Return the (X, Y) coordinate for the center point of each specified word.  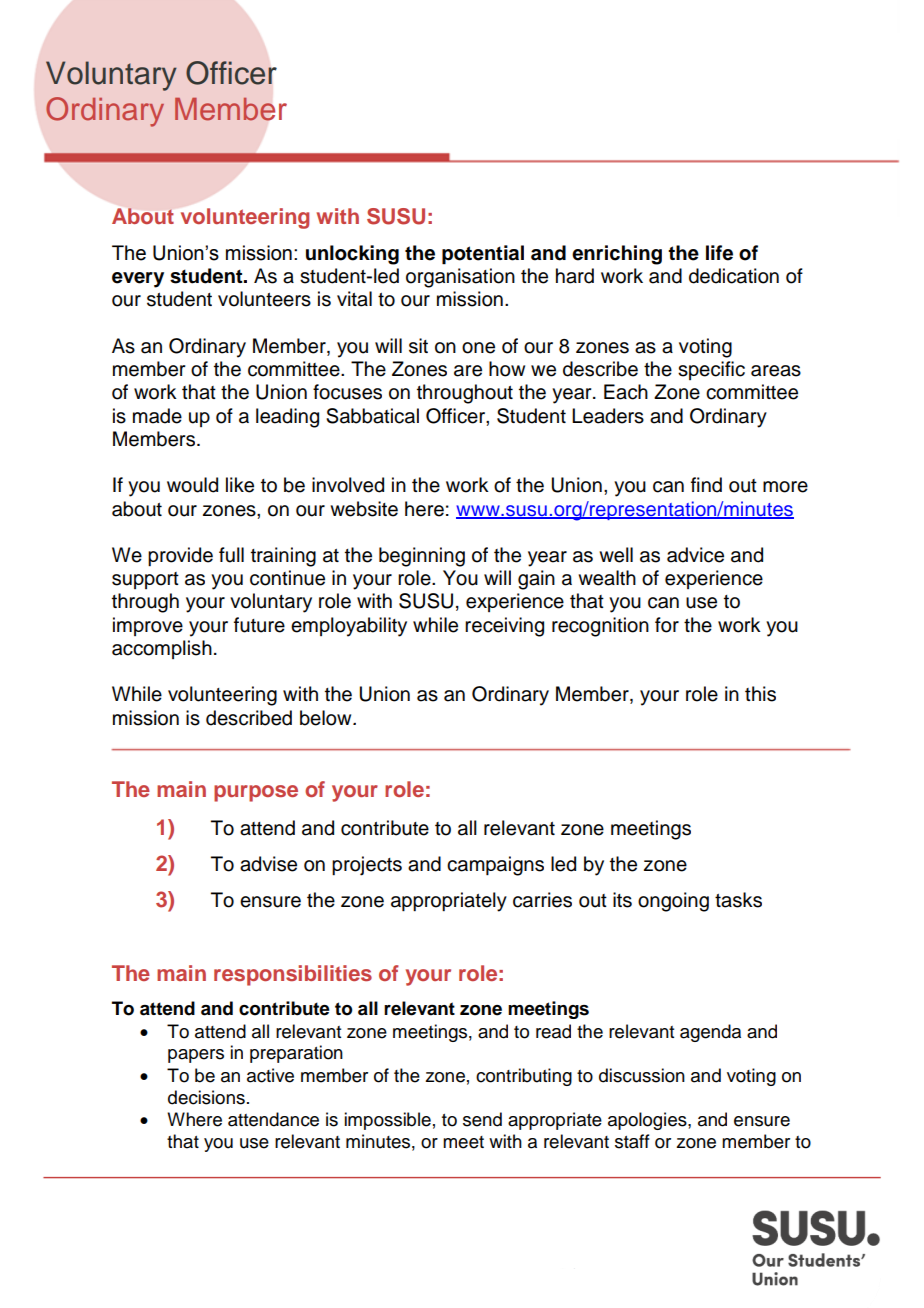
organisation (460, 278)
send (482, 1119)
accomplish (162, 649)
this (760, 694)
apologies (648, 1121)
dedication (734, 276)
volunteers (264, 299)
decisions (206, 1097)
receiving (504, 627)
